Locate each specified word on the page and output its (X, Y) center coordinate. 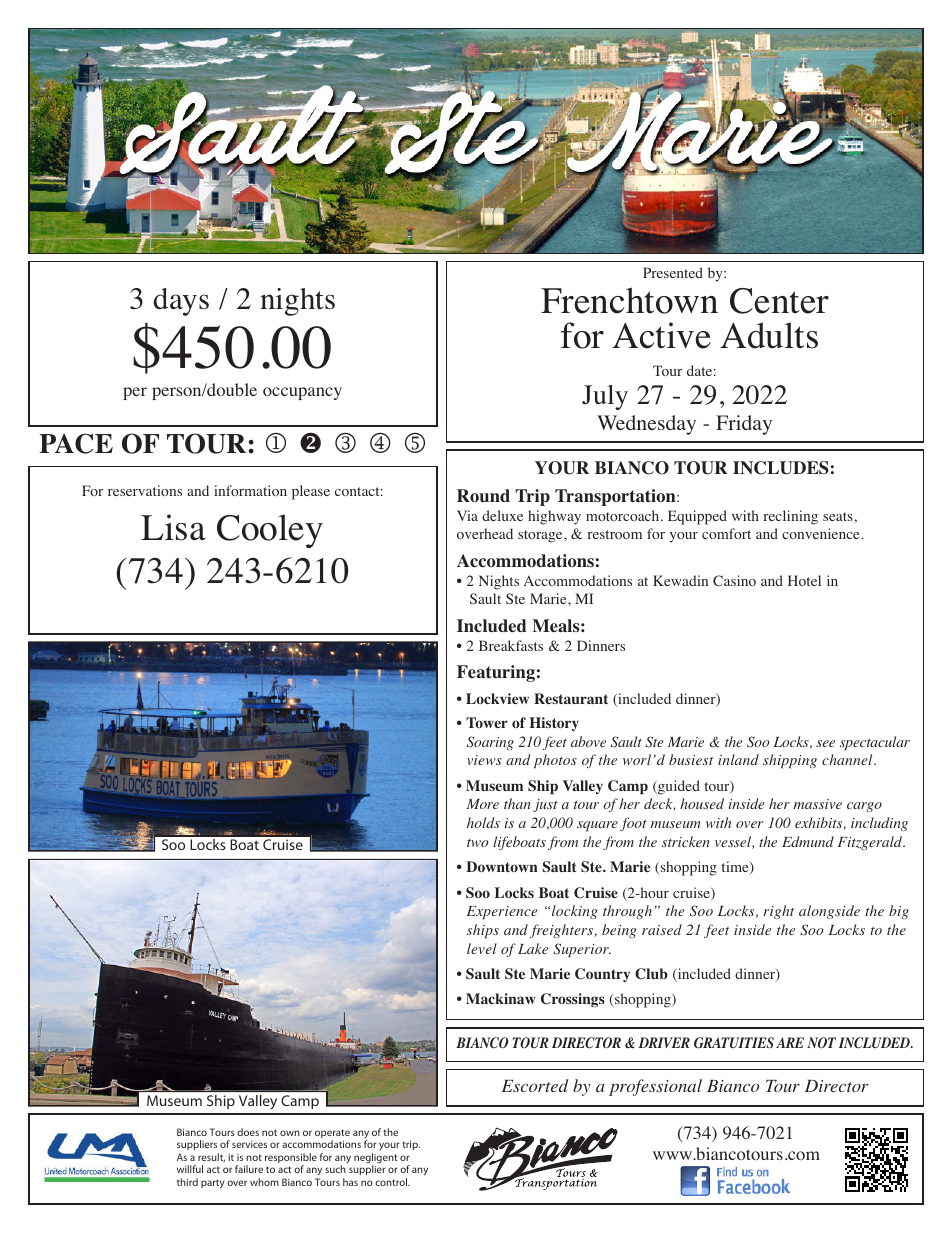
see (825, 743)
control (392, 1182)
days (181, 302)
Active (661, 335)
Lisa (173, 527)
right (778, 912)
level (482, 948)
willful (190, 1169)
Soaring (490, 743)
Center (779, 301)
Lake (533, 948)
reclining (790, 517)
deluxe (502, 515)
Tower (487, 722)
